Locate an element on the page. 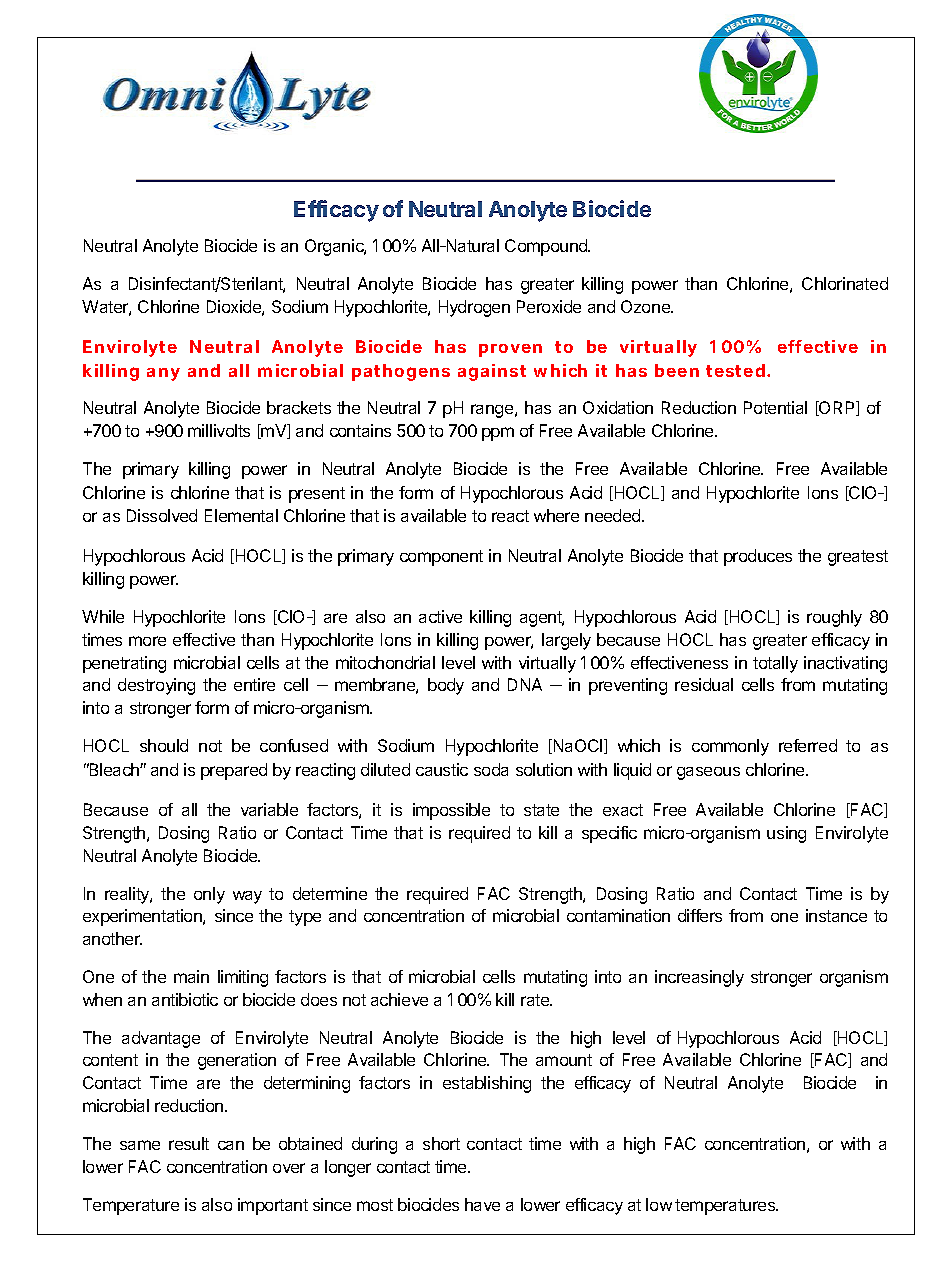 The width and height of the page is (952, 1272). should is located at coordinates (164, 745).
